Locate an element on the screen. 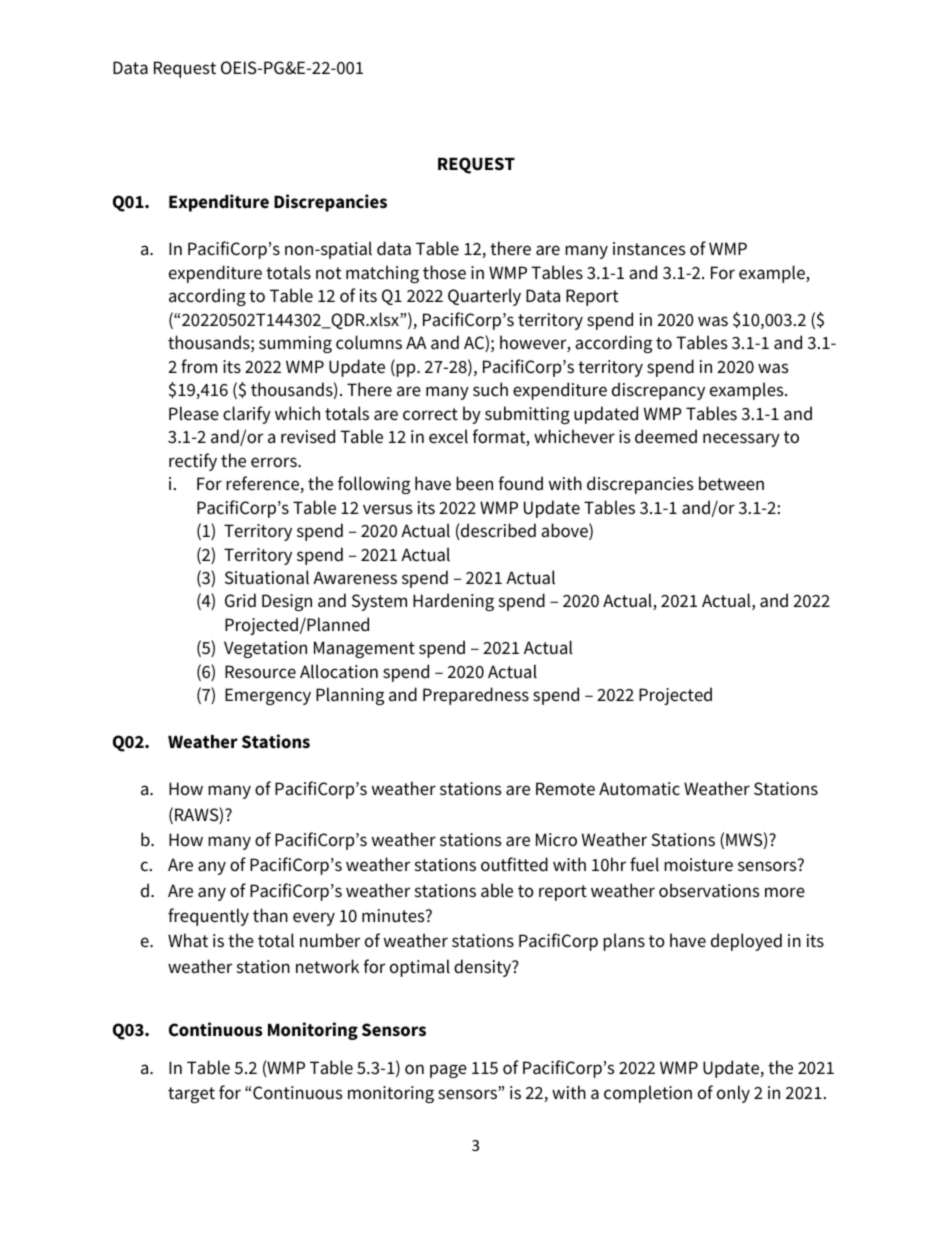  between is located at coordinates (731, 483).
